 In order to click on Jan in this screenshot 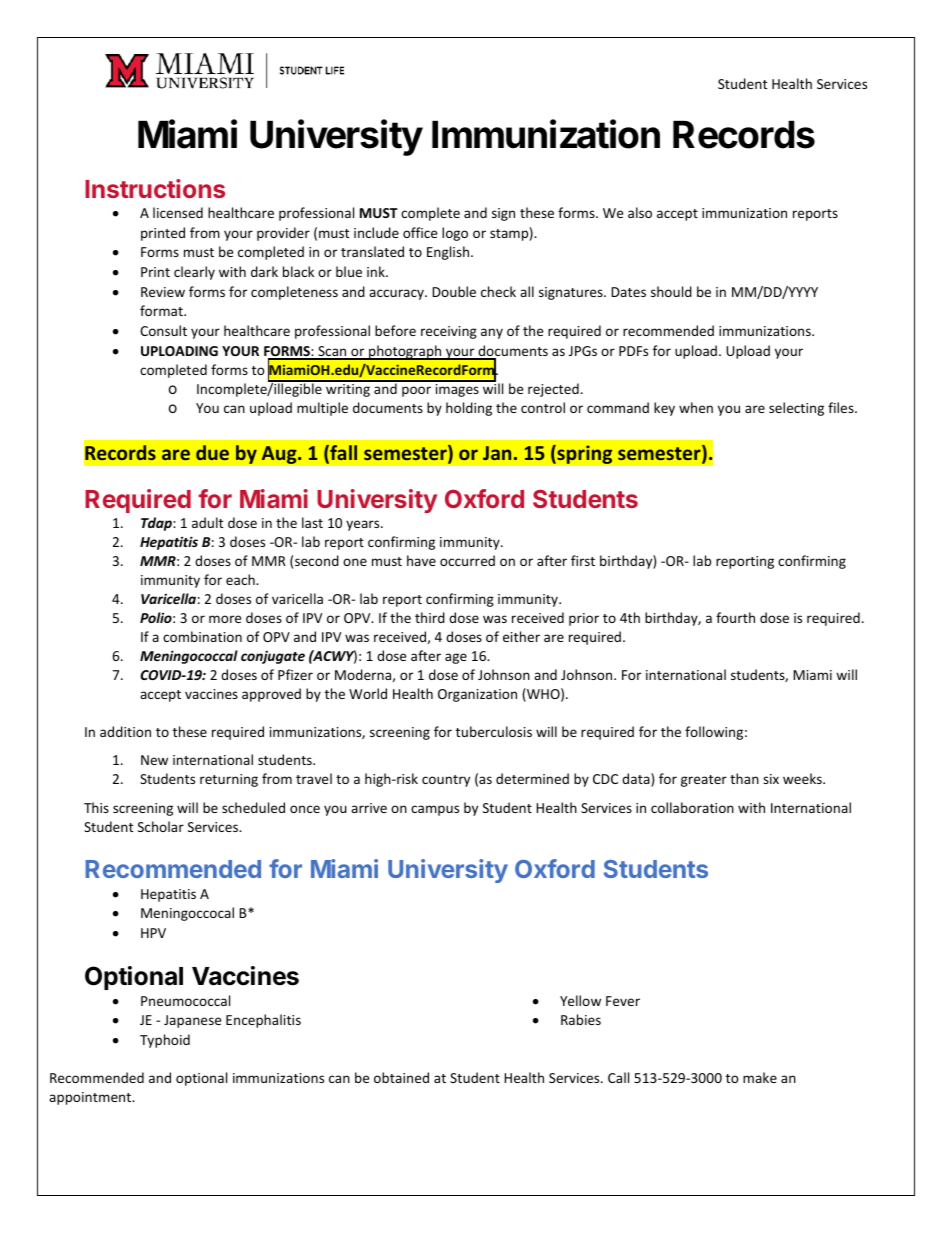, I will do `click(497, 453)`.
